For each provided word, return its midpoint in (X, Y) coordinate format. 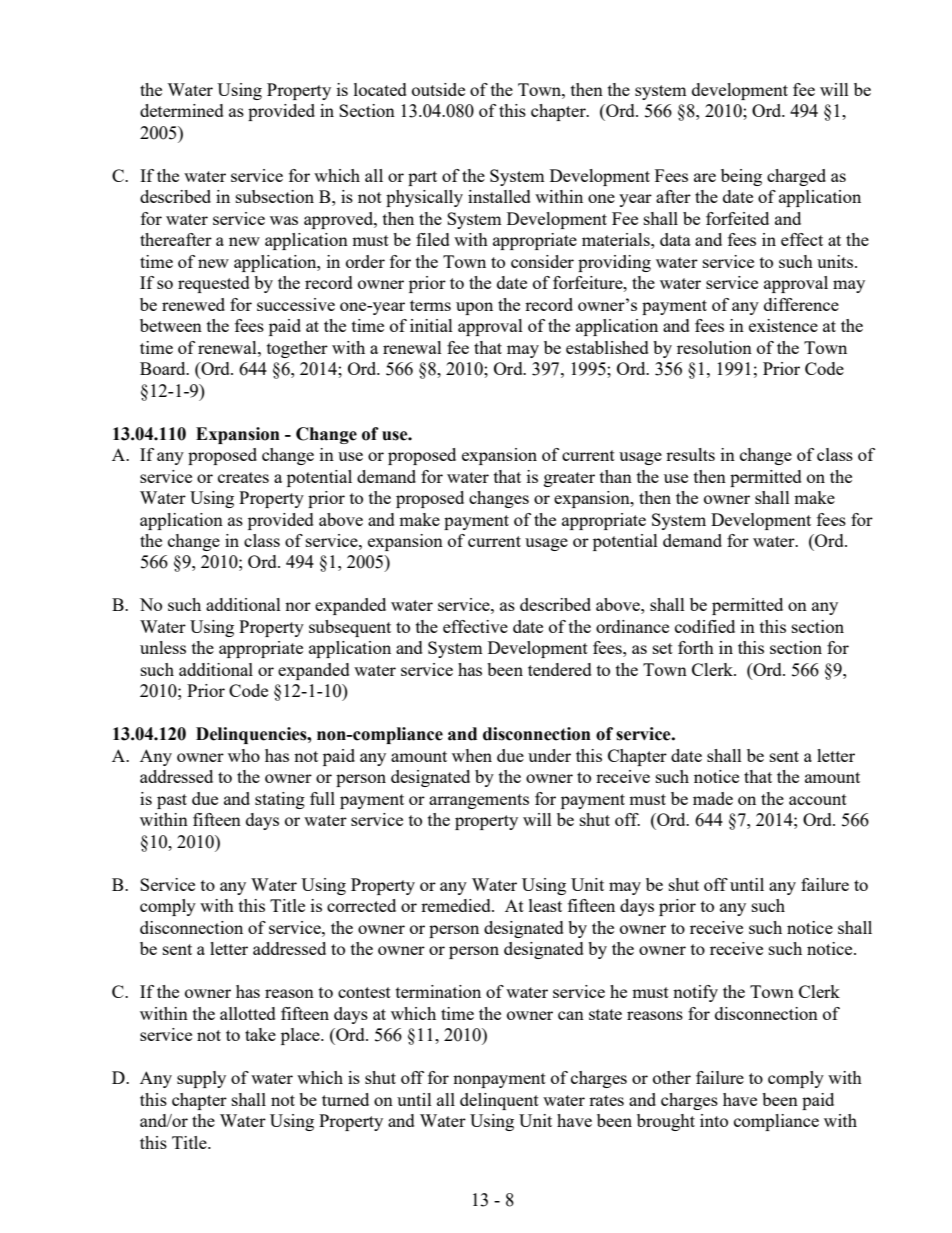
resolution (714, 347)
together (297, 349)
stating (280, 800)
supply (201, 1079)
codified (705, 626)
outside (438, 89)
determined (182, 110)
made (713, 798)
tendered (560, 669)
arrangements (479, 801)
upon (474, 308)
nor (298, 606)
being (741, 177)
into (714, 1120)
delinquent (499, 1101)
